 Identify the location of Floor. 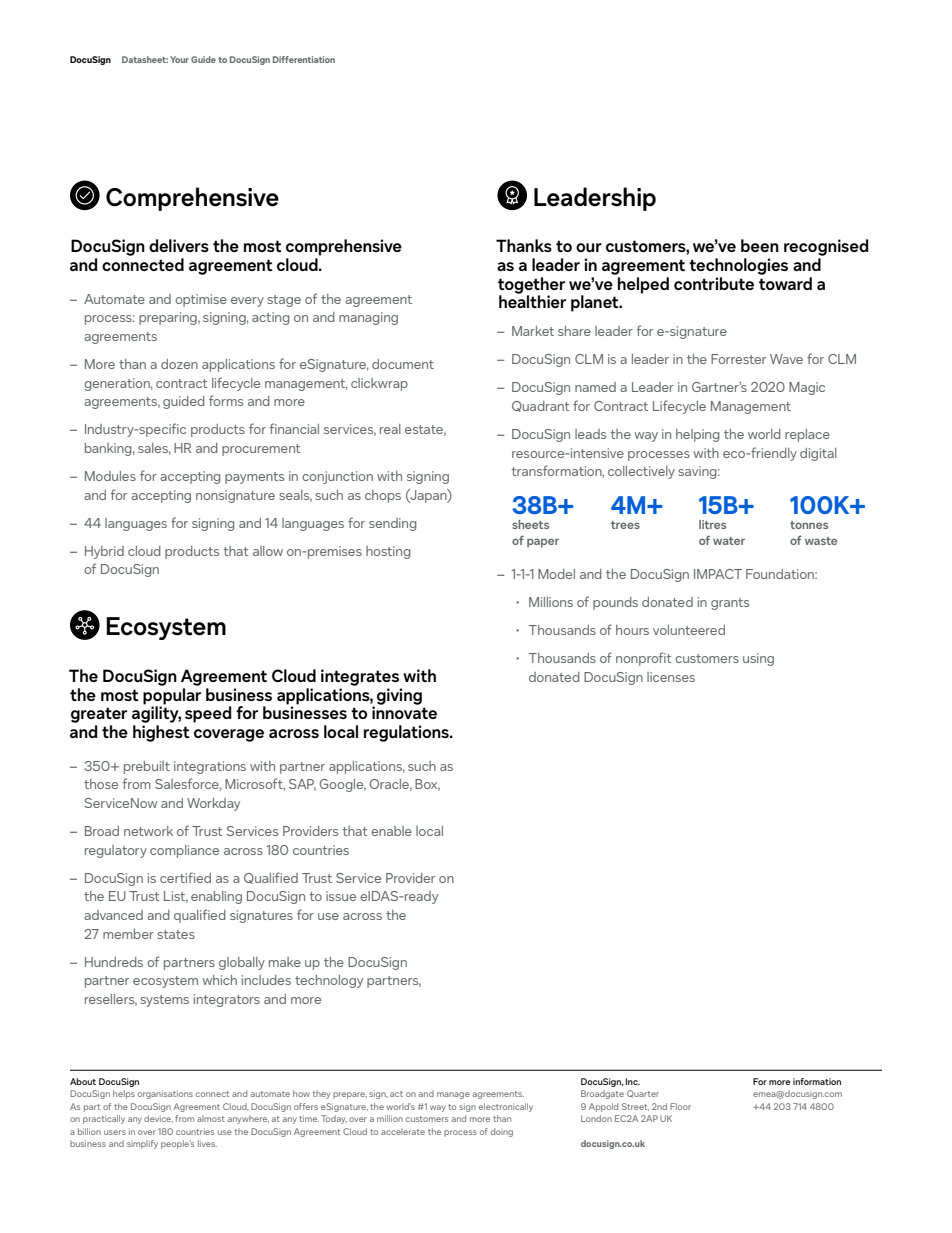
(680, 1106).
